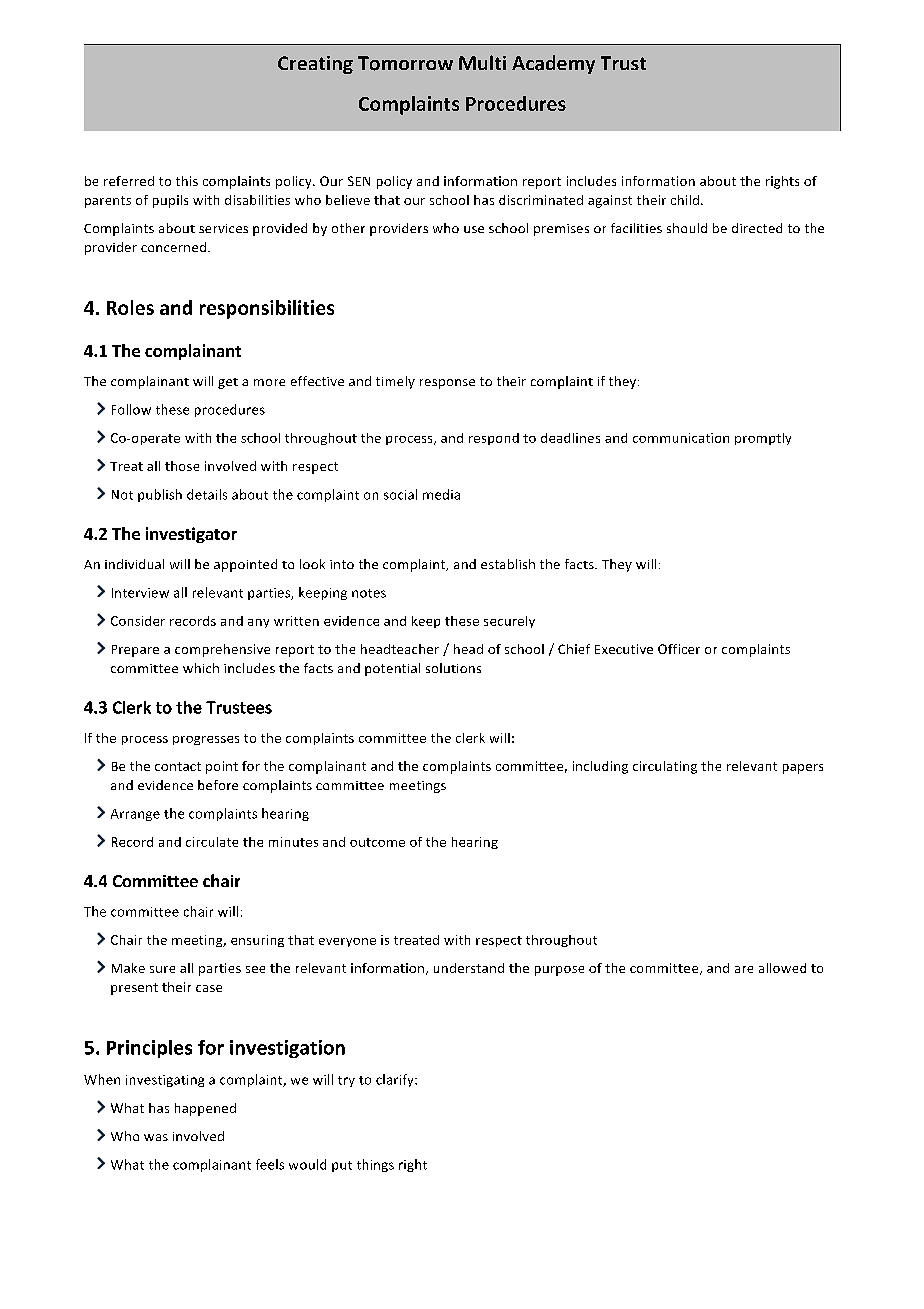 Image resolution: width=924 pixels, height=1309 pixels. I want to click on Officer, so click(679, 649).
